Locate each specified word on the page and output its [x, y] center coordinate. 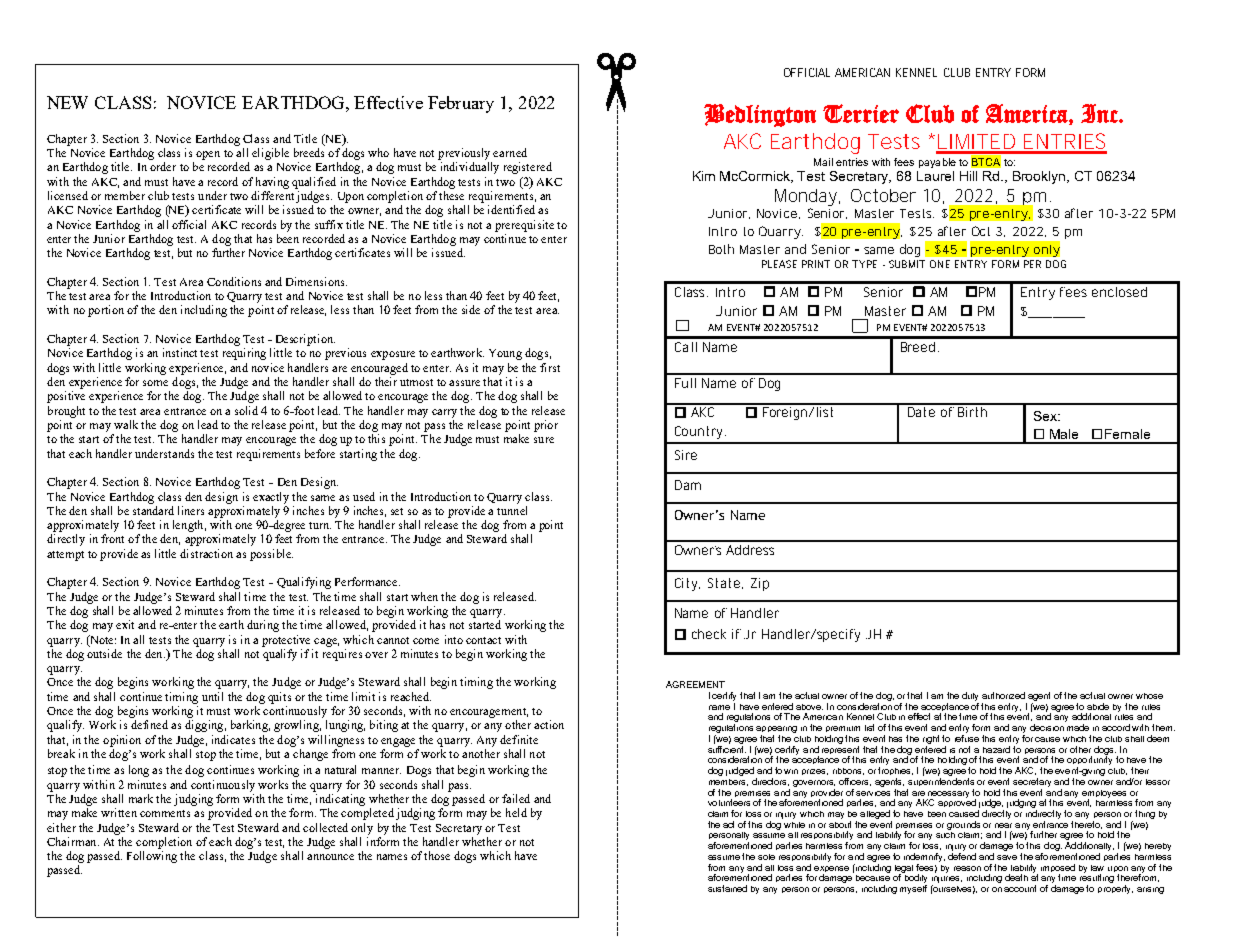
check [709, 634]
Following [152, 857]
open [208, 155]
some [155, 383]
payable [937, 163]
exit [125, 624]
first [550, 367]
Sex [1046, 416]
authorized [1003, 695]
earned [510, 152]
